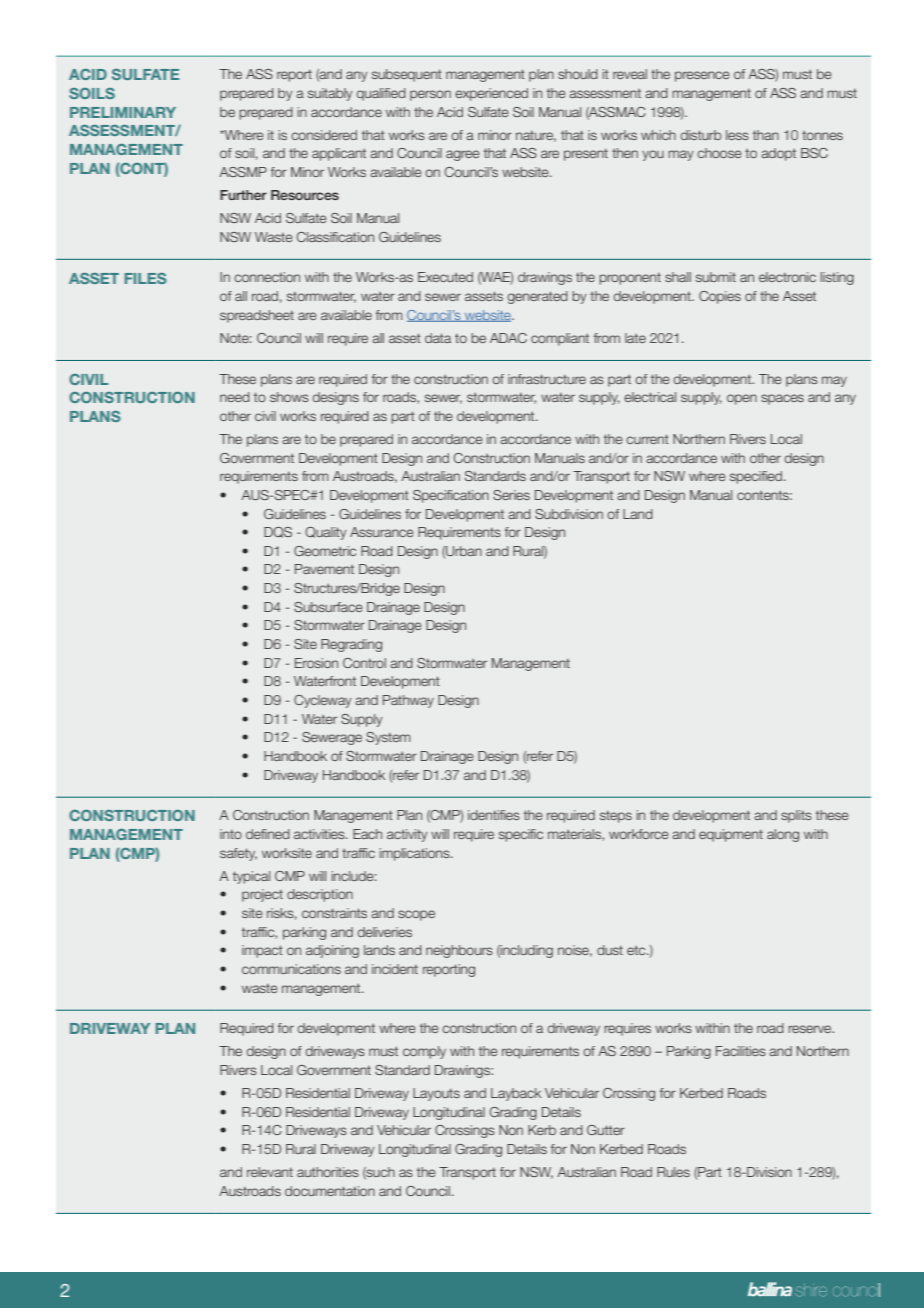 This screenshot has height=1308, width=924. I want to click on less, so click(737, 135).
